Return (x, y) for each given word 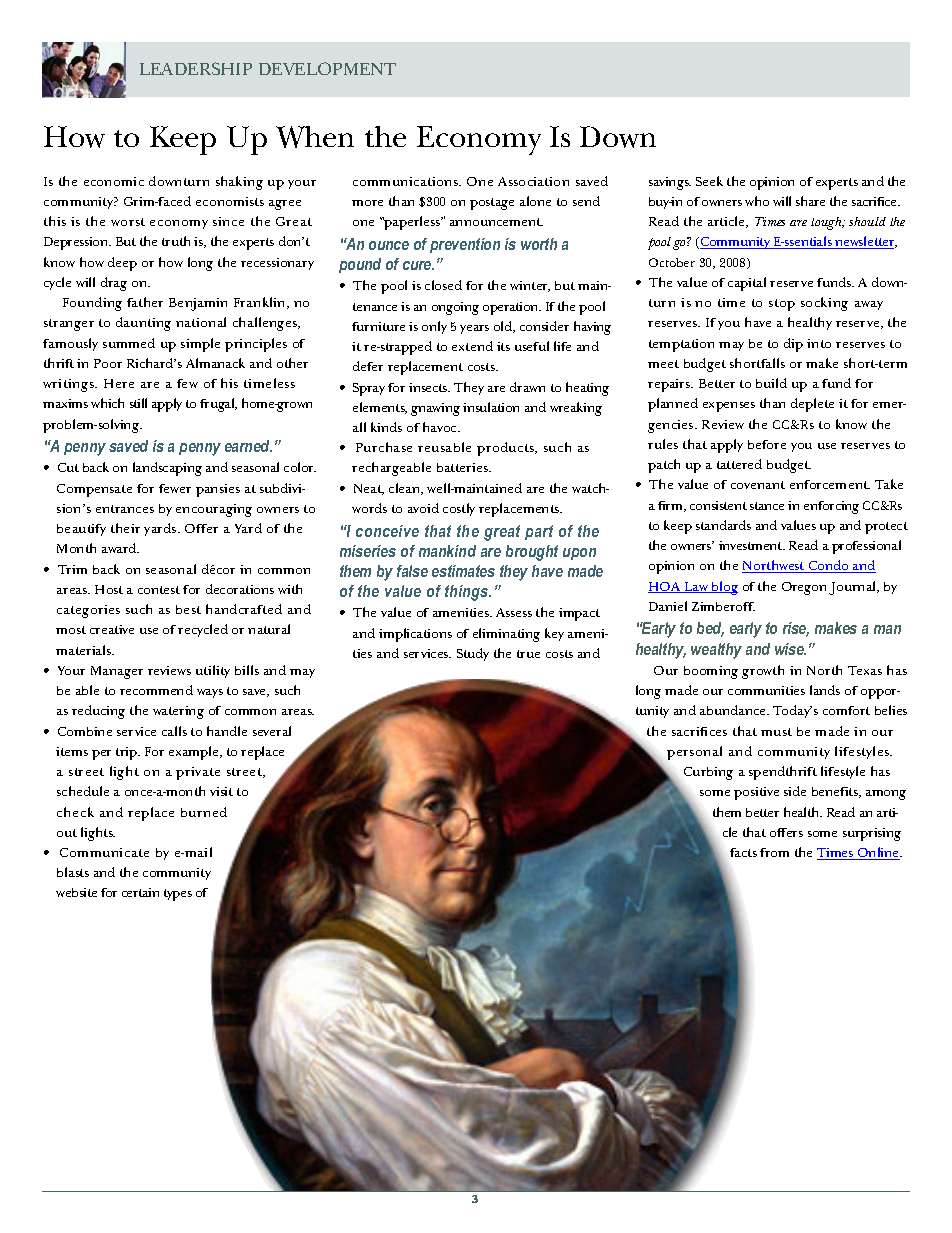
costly (459, 509)
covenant (758, 485)
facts (743, 852)
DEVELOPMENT (327, 68)
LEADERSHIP (196, 68)
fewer (175, 488)
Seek (709, 181)
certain (140, 892)
